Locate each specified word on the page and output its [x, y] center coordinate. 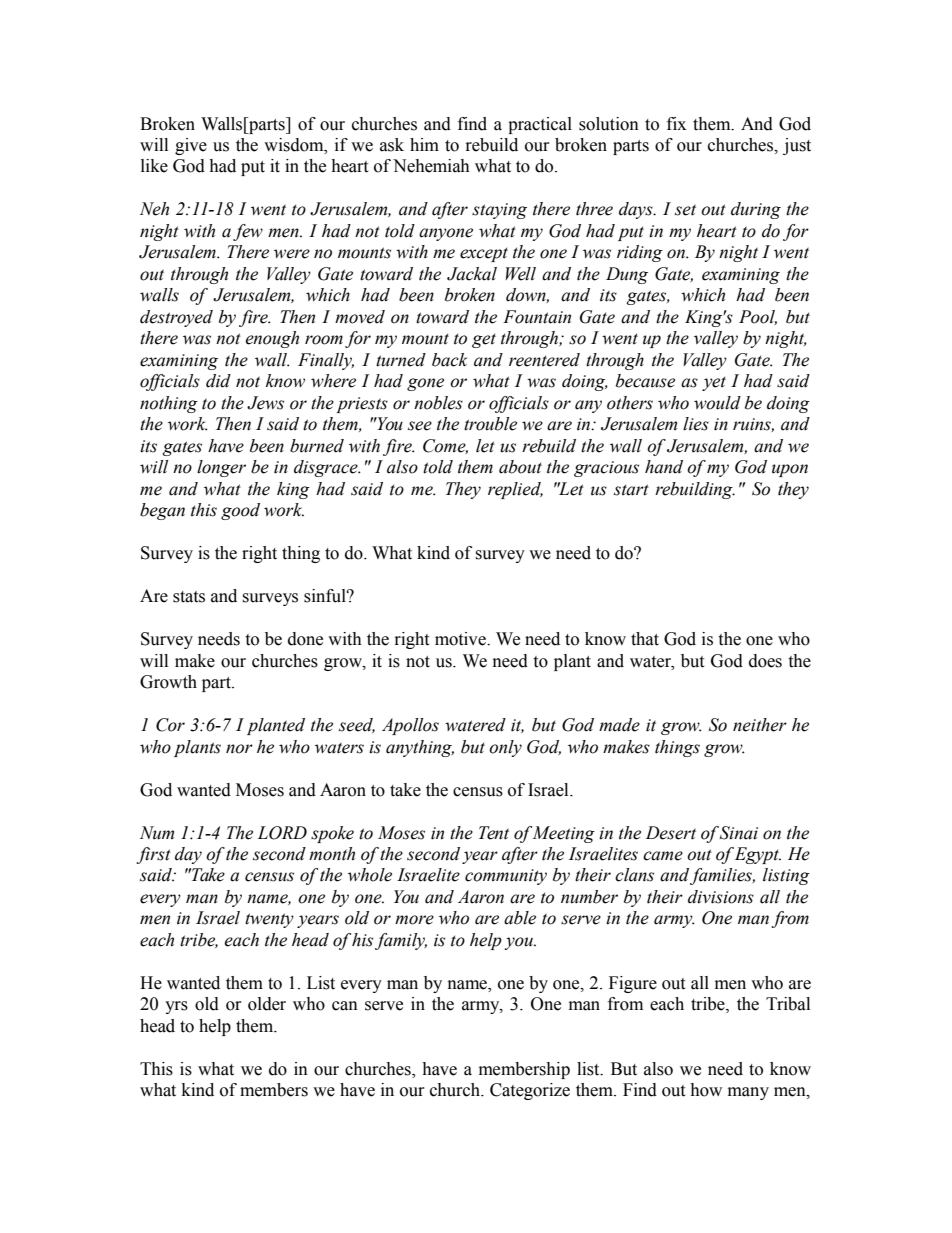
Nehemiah [431, 166]
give [191, 146]
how [706, 1090]
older [267, 1004]
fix [676, 123]
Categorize [530, 1091]
